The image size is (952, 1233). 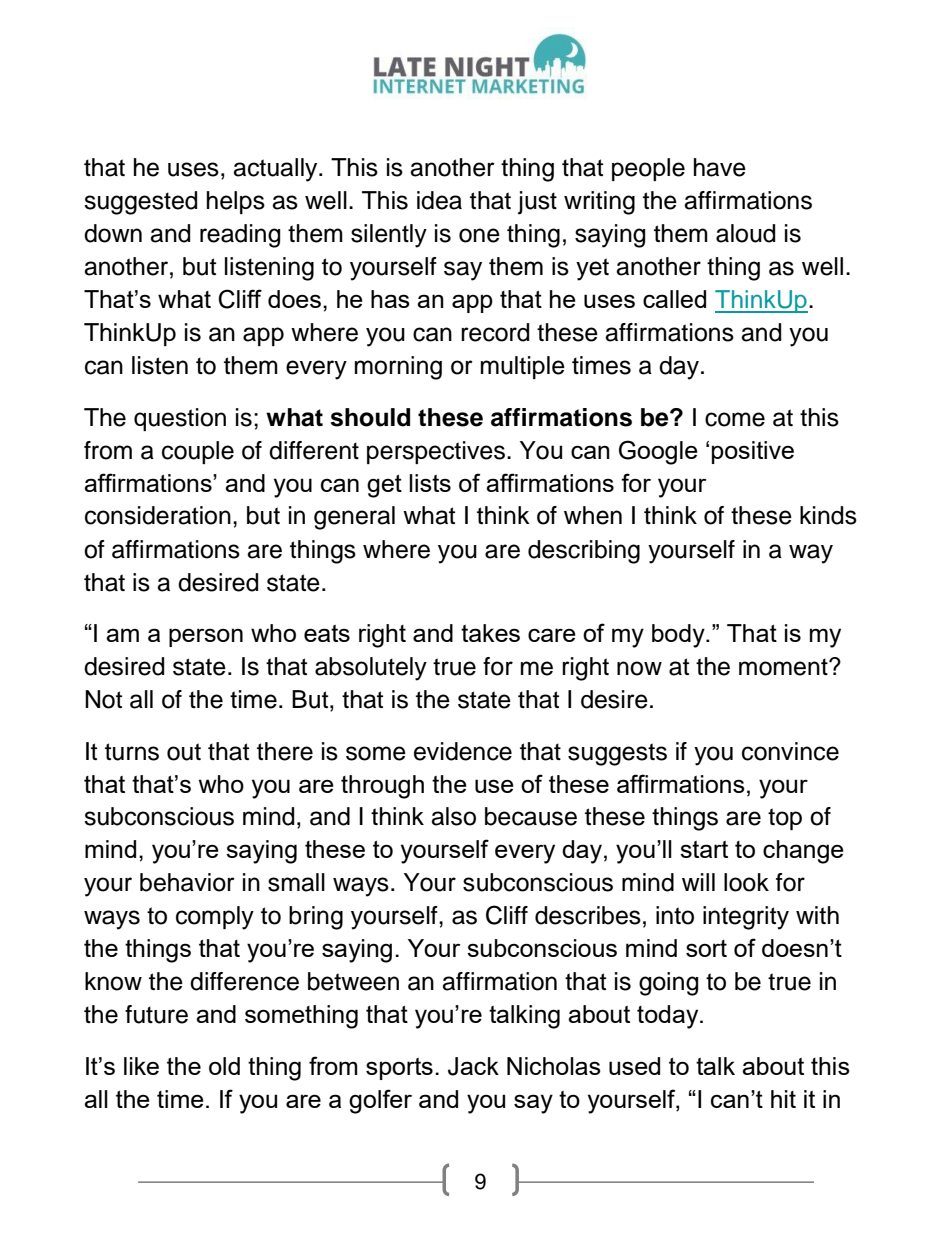 I want to click on body, so click(x=679, y=636).
